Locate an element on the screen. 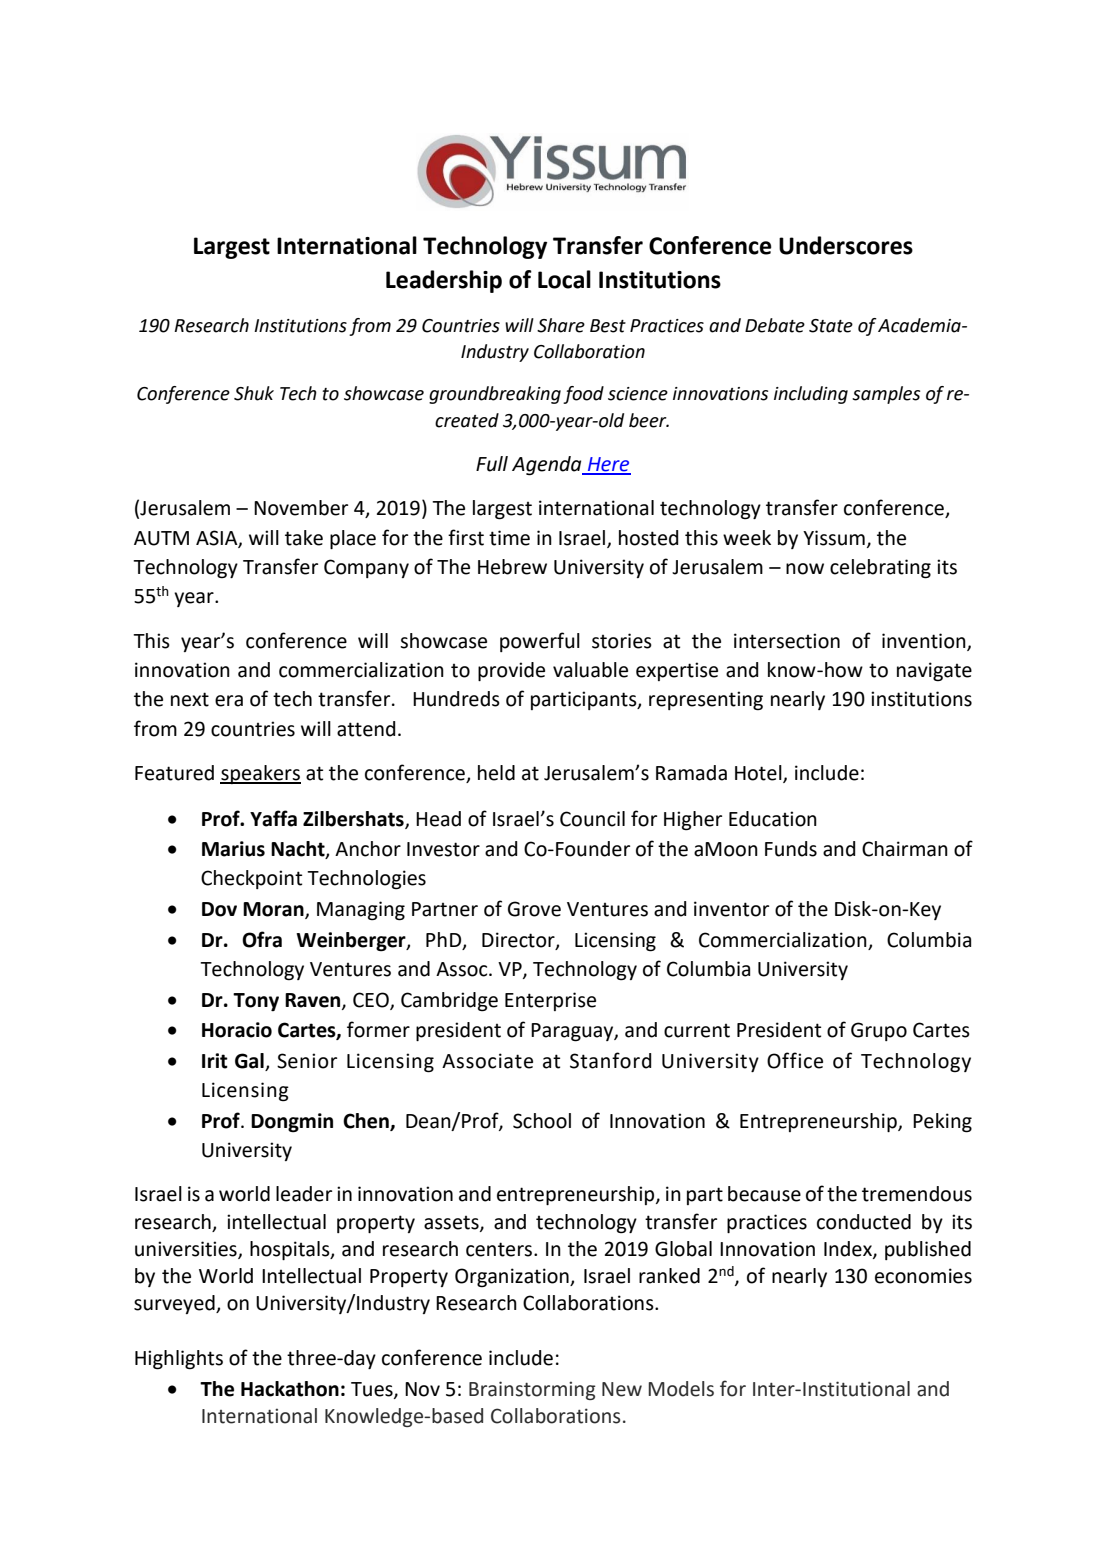  Peking is located at coordinates (942, 1123).
